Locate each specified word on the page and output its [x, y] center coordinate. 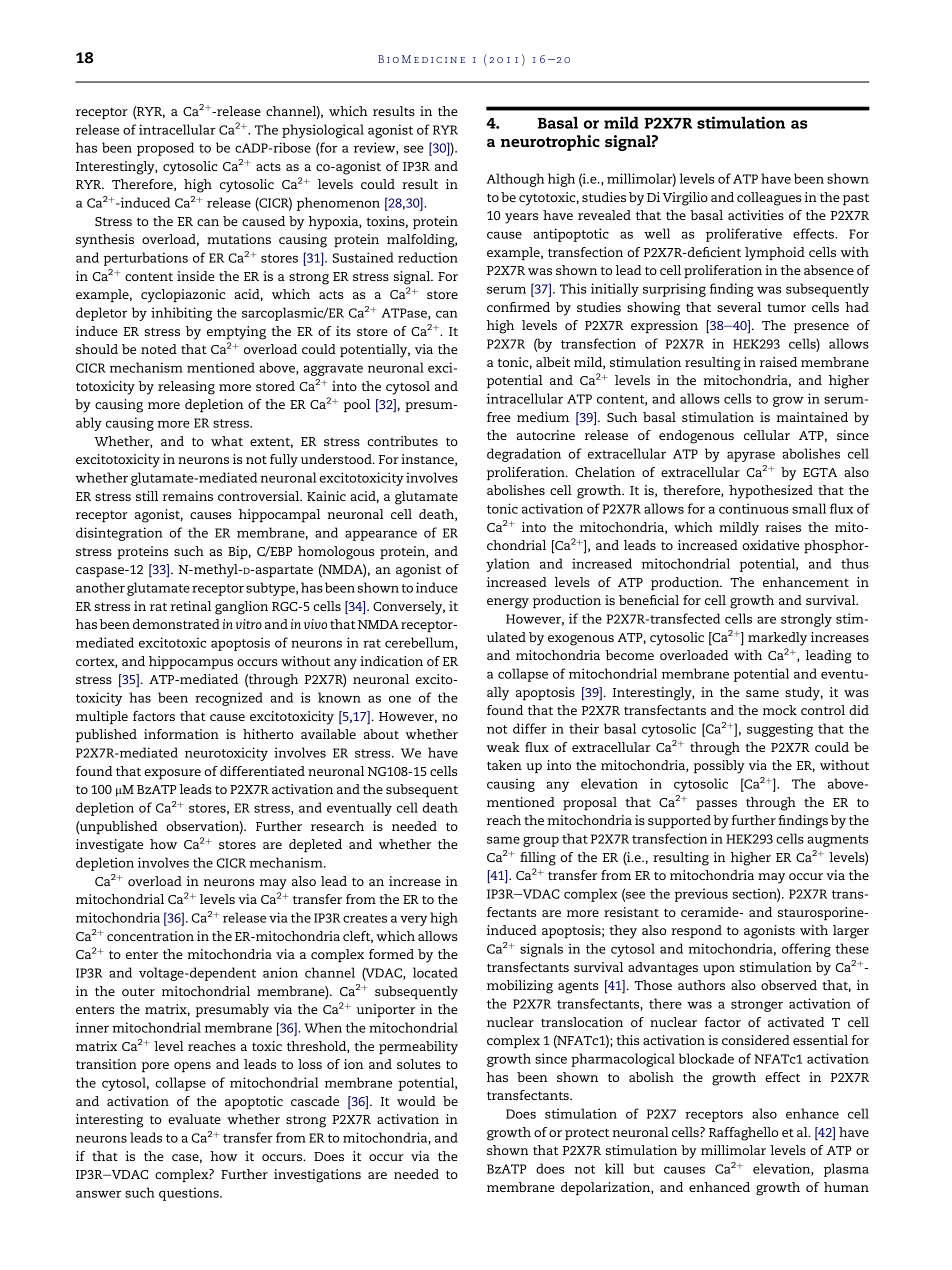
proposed [165, 149]
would [416, 1101]
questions [190, 1194]
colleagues [769, 199]
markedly [777, 639]
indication [391, 661]
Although [515, 180]
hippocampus [191, 663]
